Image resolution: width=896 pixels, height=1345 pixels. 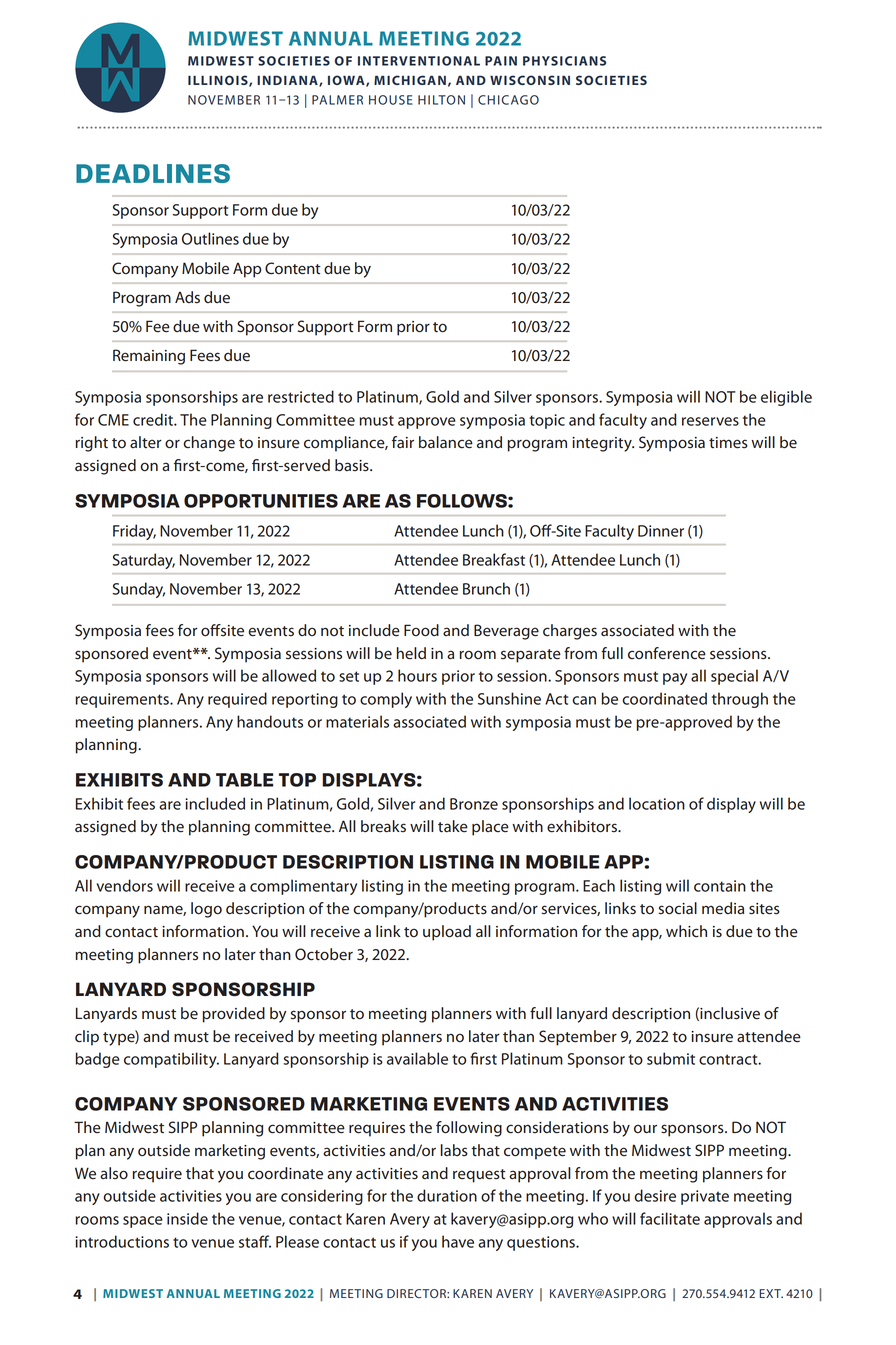 What do you see at coordinates (139, 590) in the screenshot?
I see `Sunday` at bounding box center [139, 590].
